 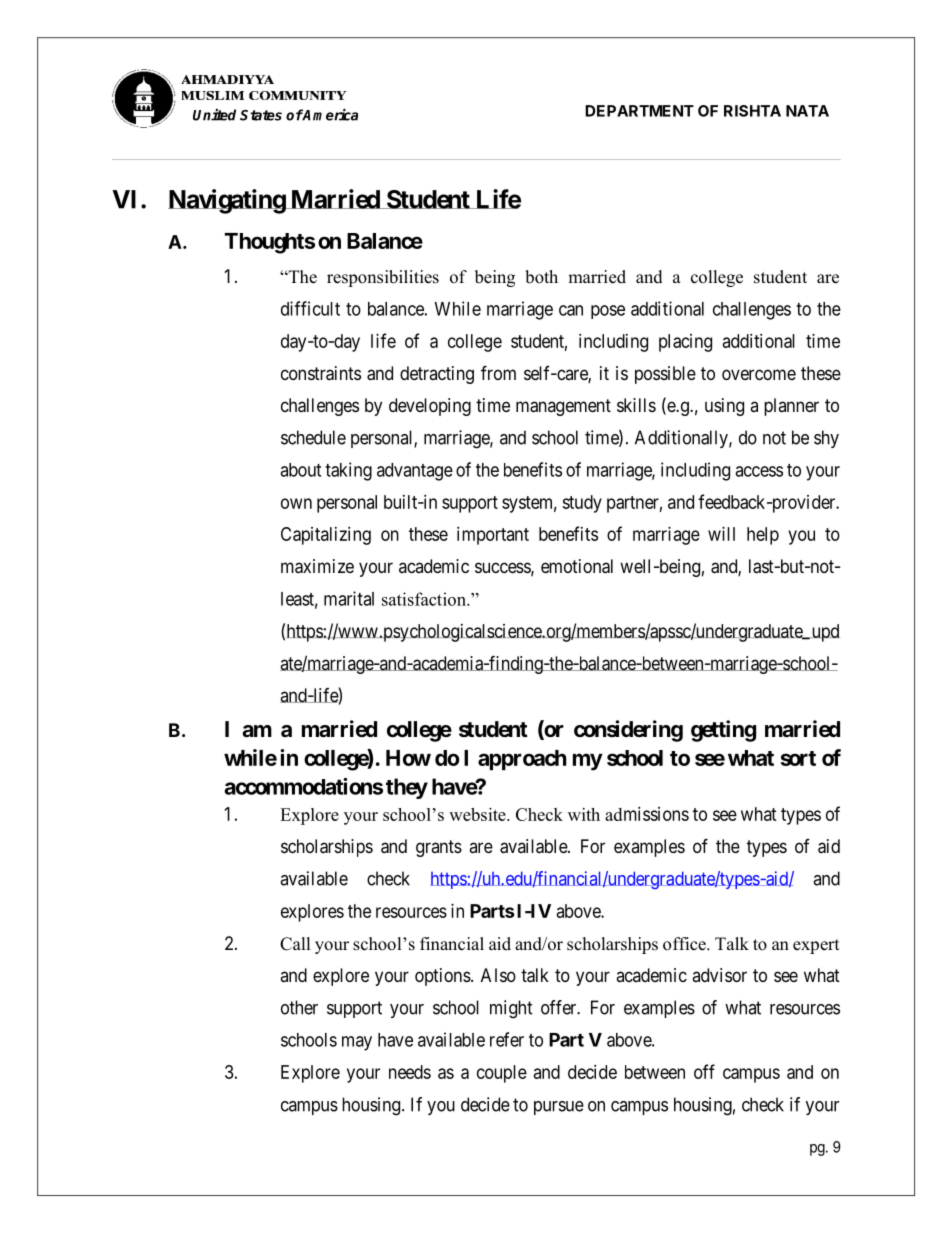 I want to click on States, so click(x=261, y=115).
